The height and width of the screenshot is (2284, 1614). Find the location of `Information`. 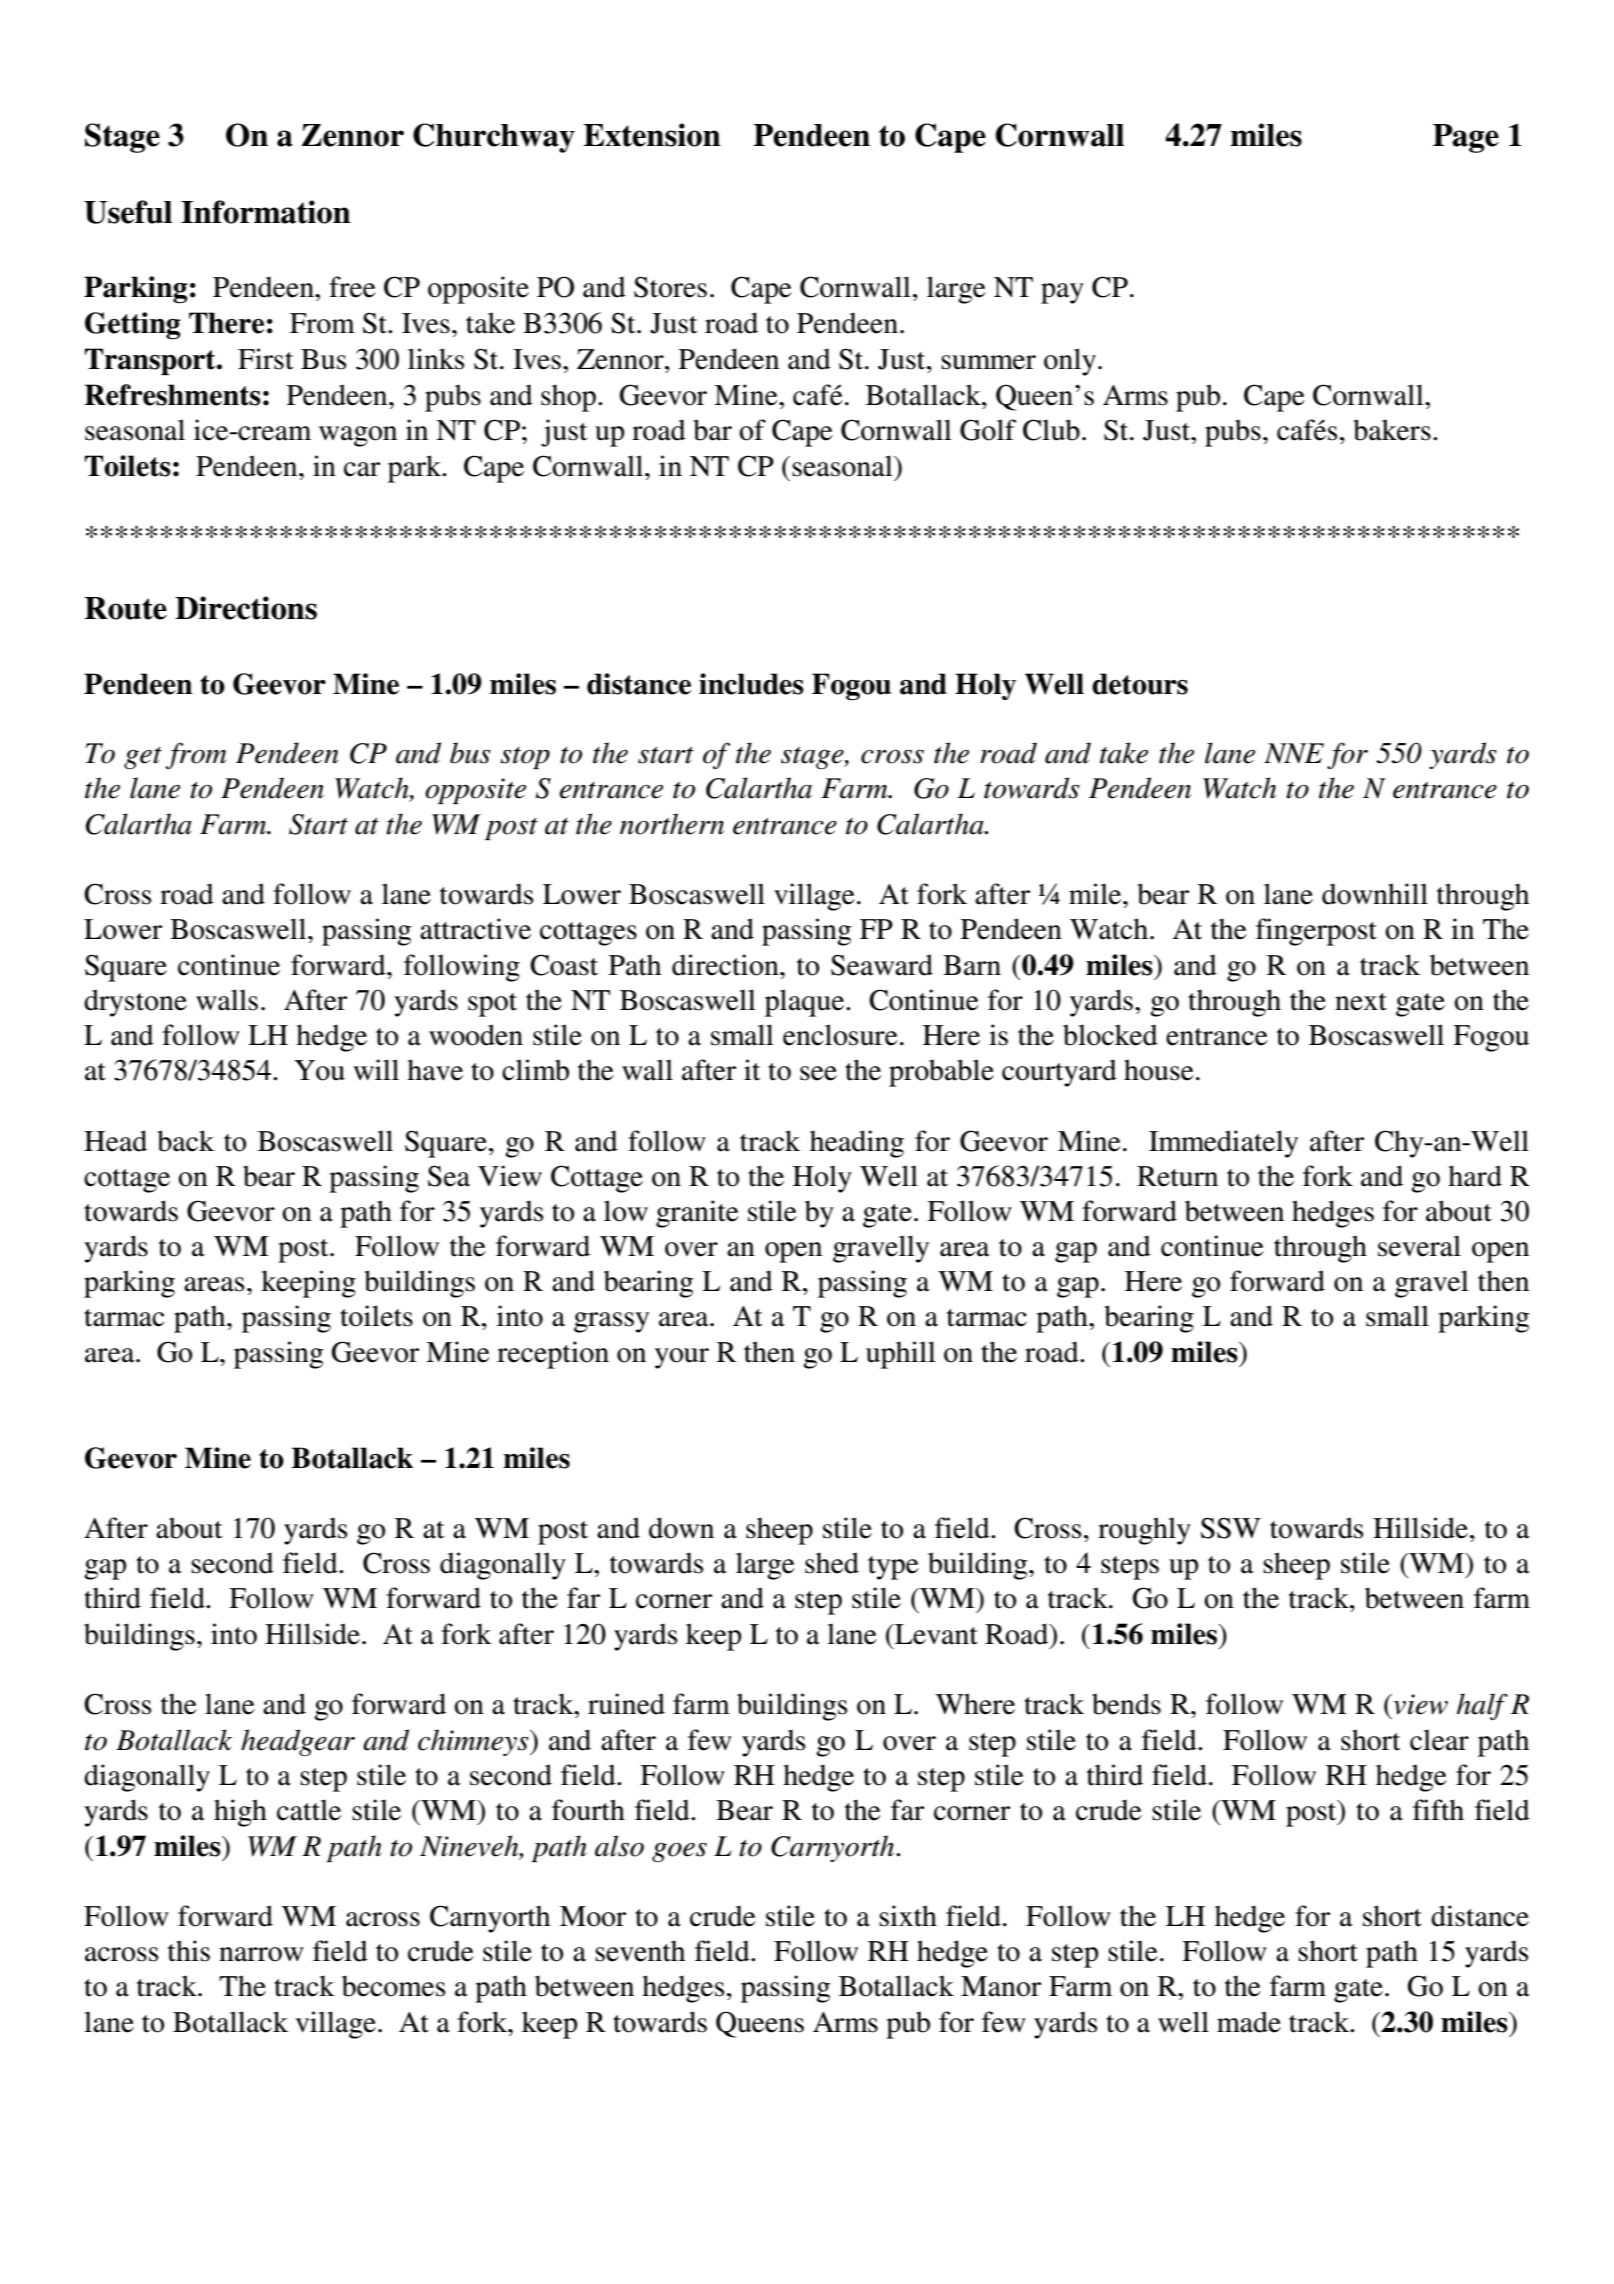

Information is located at coordinates (266, 212).
